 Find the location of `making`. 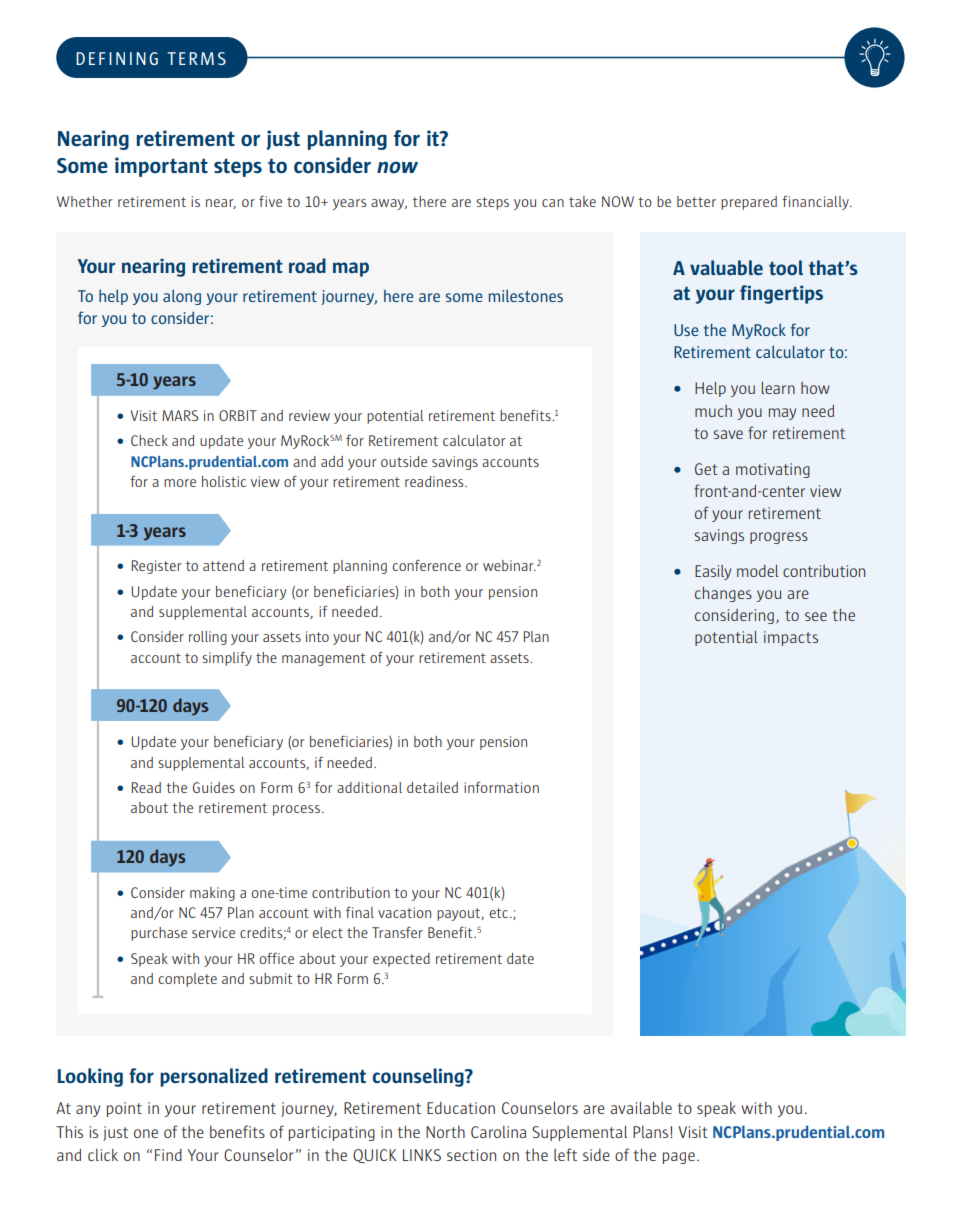

making is located at coordinates (212, 894).
